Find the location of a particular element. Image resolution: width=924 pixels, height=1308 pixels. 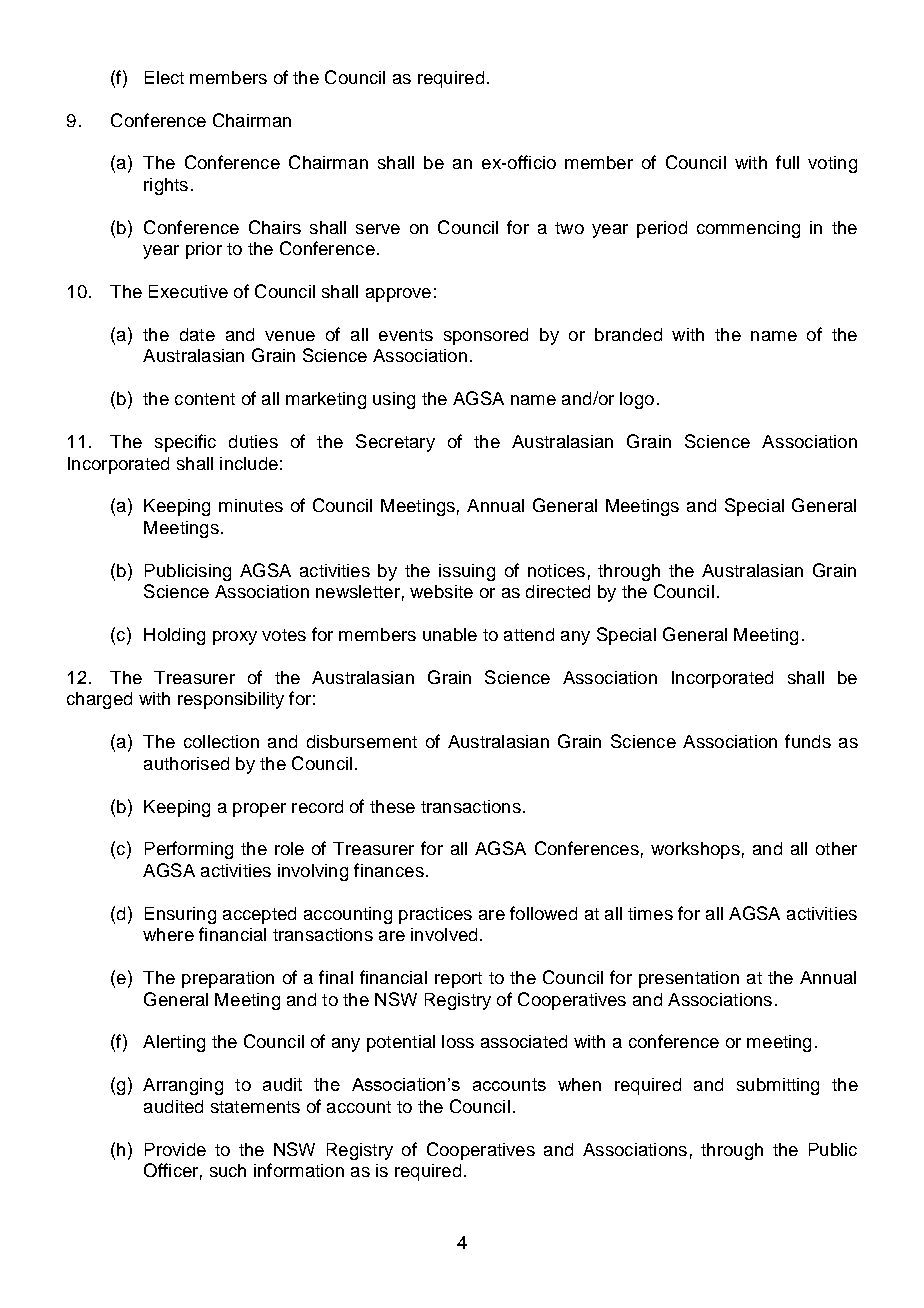

Provide is located at coordinates (175, 1149).
